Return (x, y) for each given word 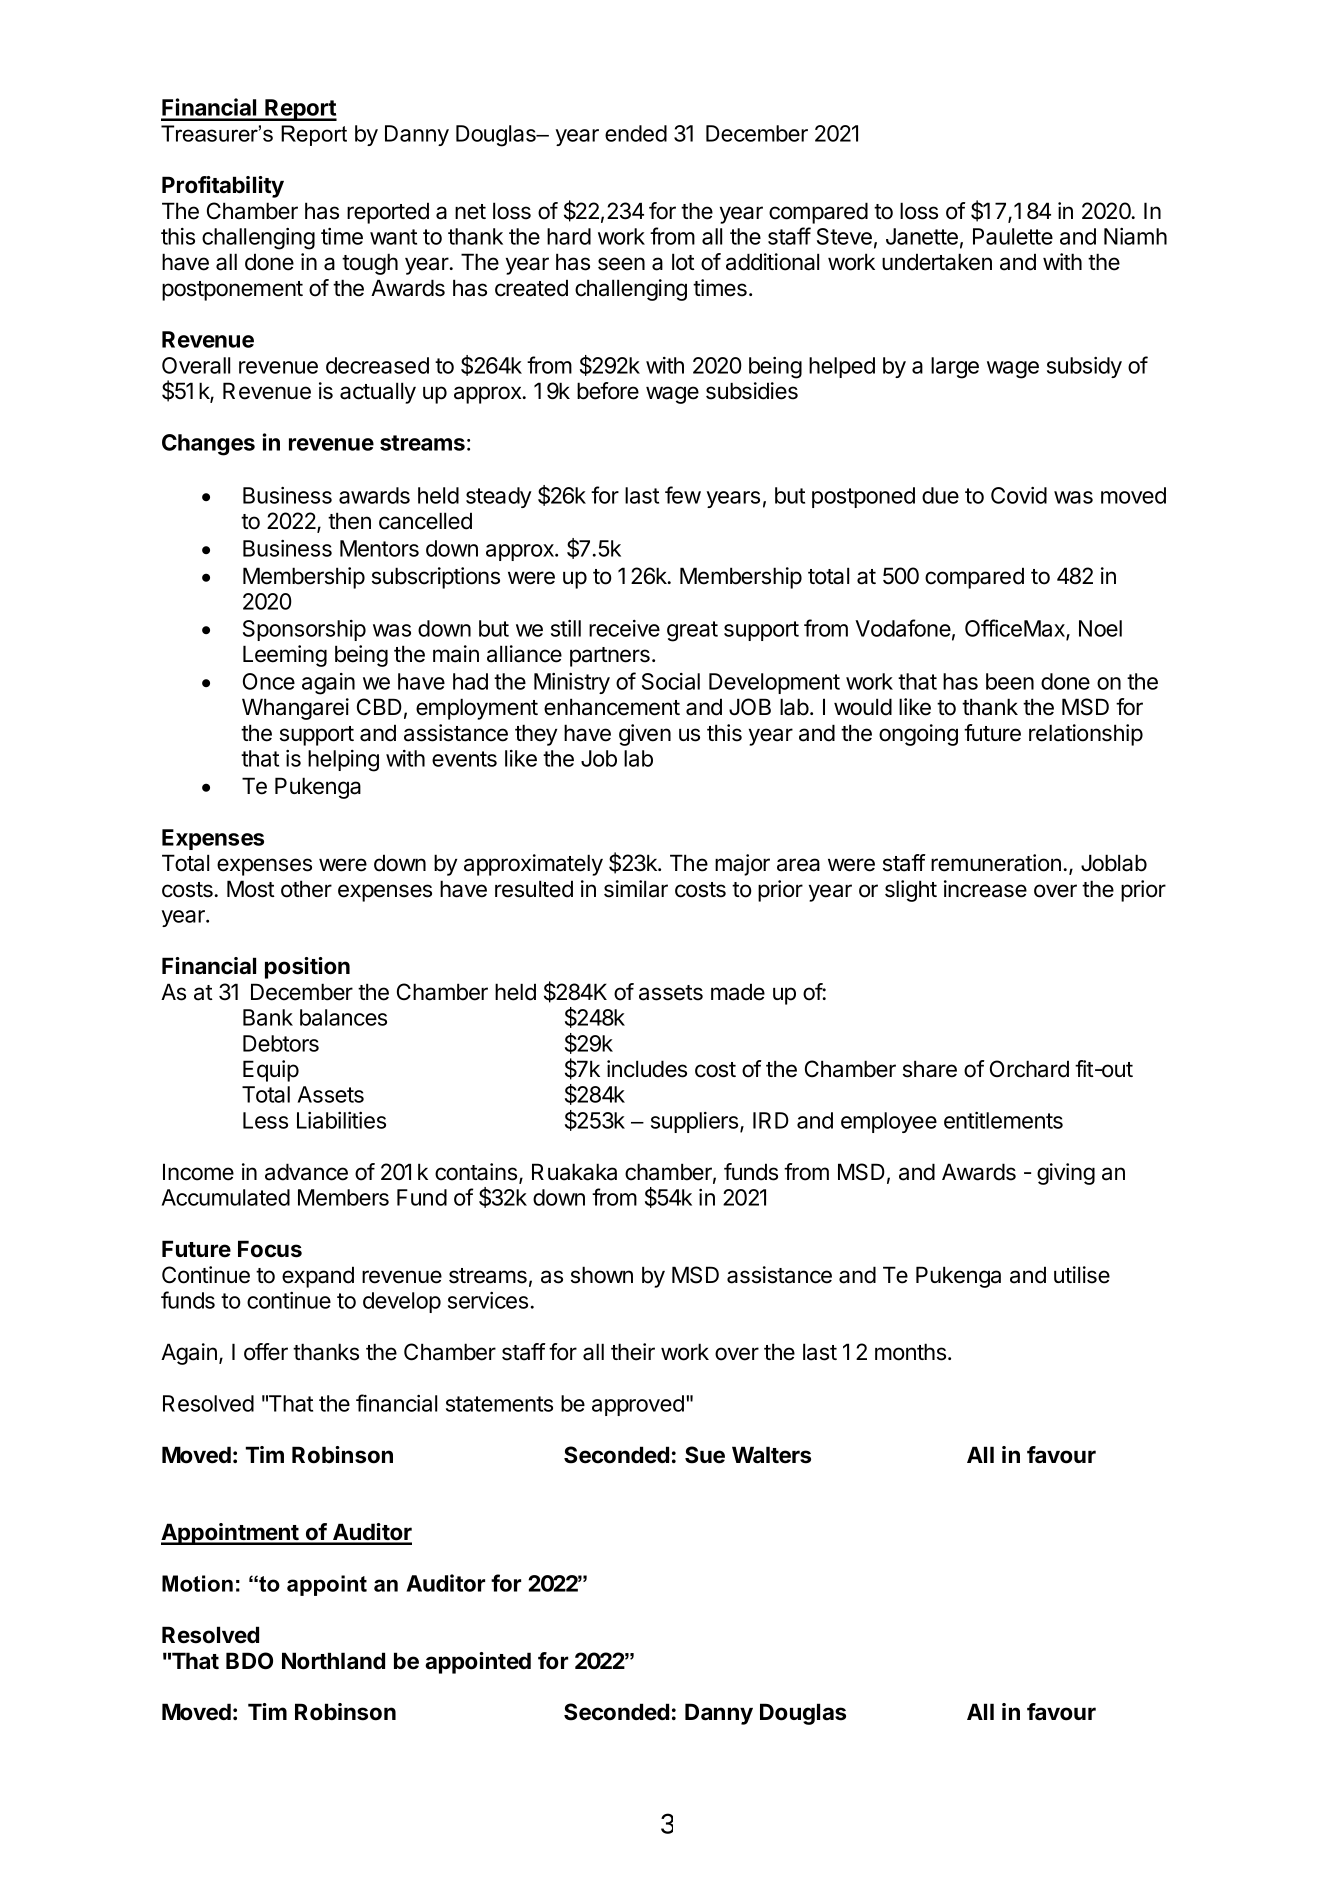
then (349, 521)
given (645, 735)
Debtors (281, 1043)
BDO (249, 1661)
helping (343, 761)
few (683, 495)
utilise (1082, 1275)
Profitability (223, 187)
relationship (1086, 735)
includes (647, 1069)
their (633, 1352)
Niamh (1135, 236)
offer (266, 1352)
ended (636, 133)
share (930, 1069)
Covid (1019, 495)
